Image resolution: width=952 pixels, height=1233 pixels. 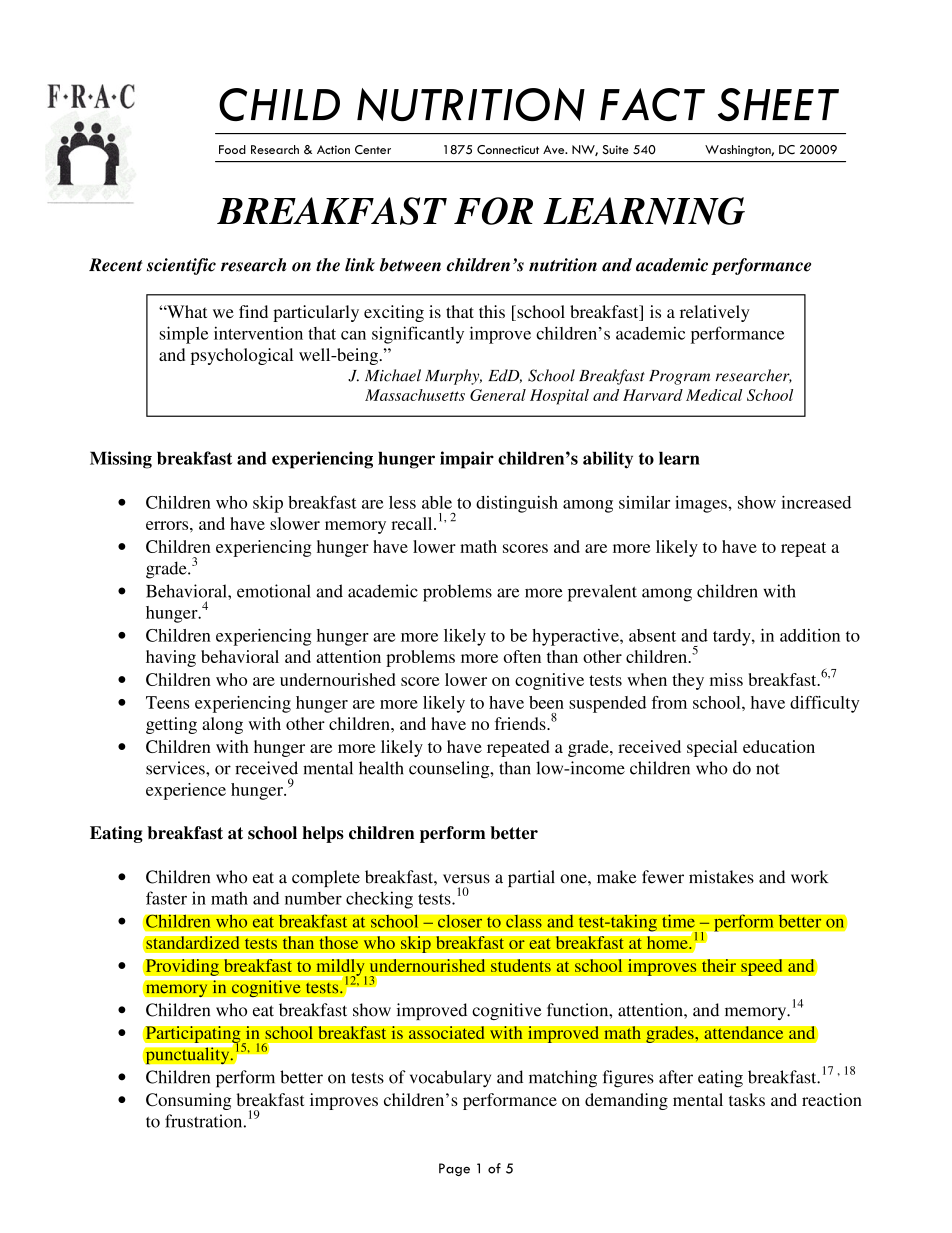 I want to click on Page, so click(x=454, y=1169).
